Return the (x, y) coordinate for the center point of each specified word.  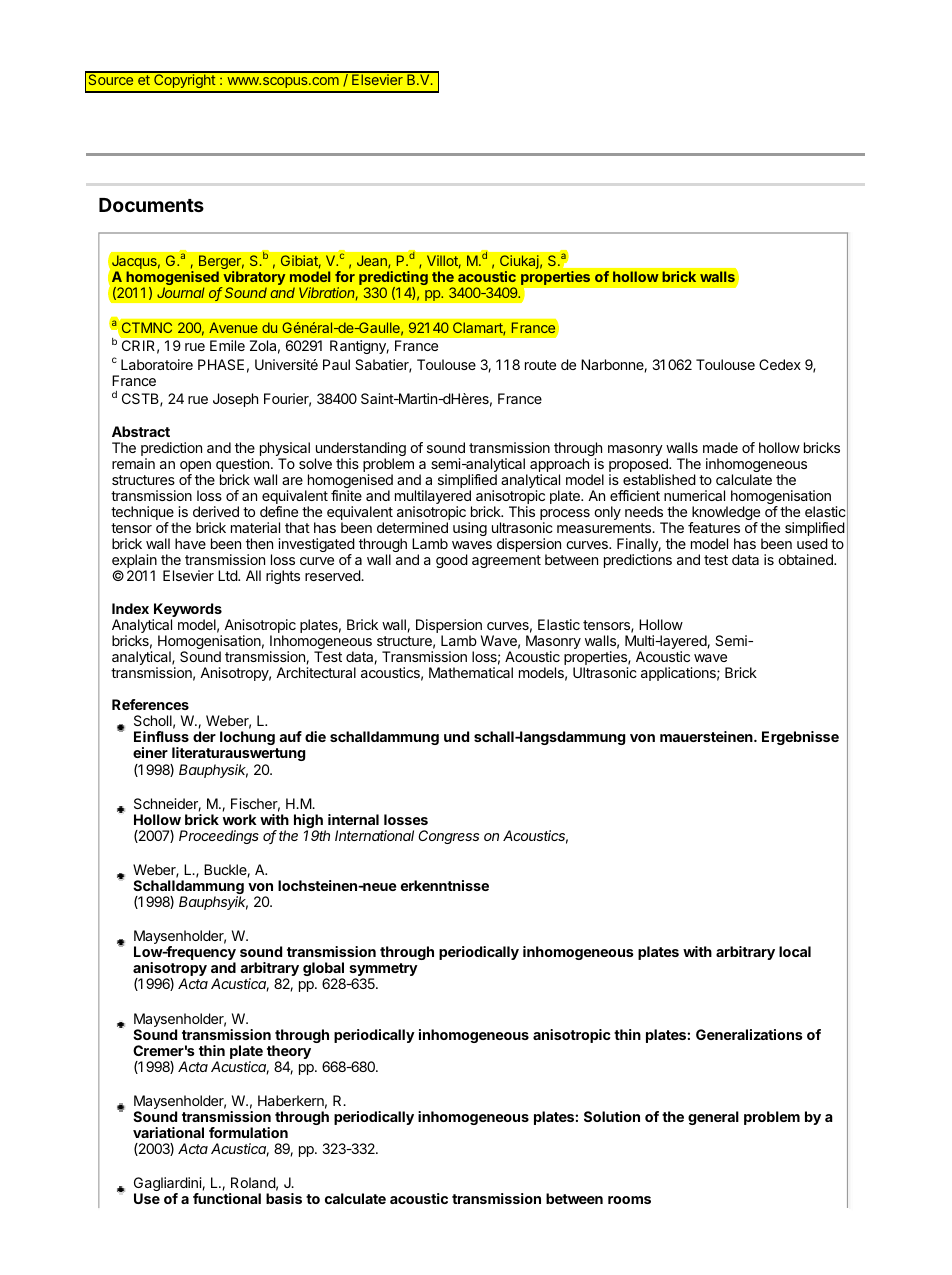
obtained (806, 559)
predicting (393, 279)
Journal (181, 292)
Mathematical (471, 672)
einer (150, 752)
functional (227, 1198)
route (540, 365)
